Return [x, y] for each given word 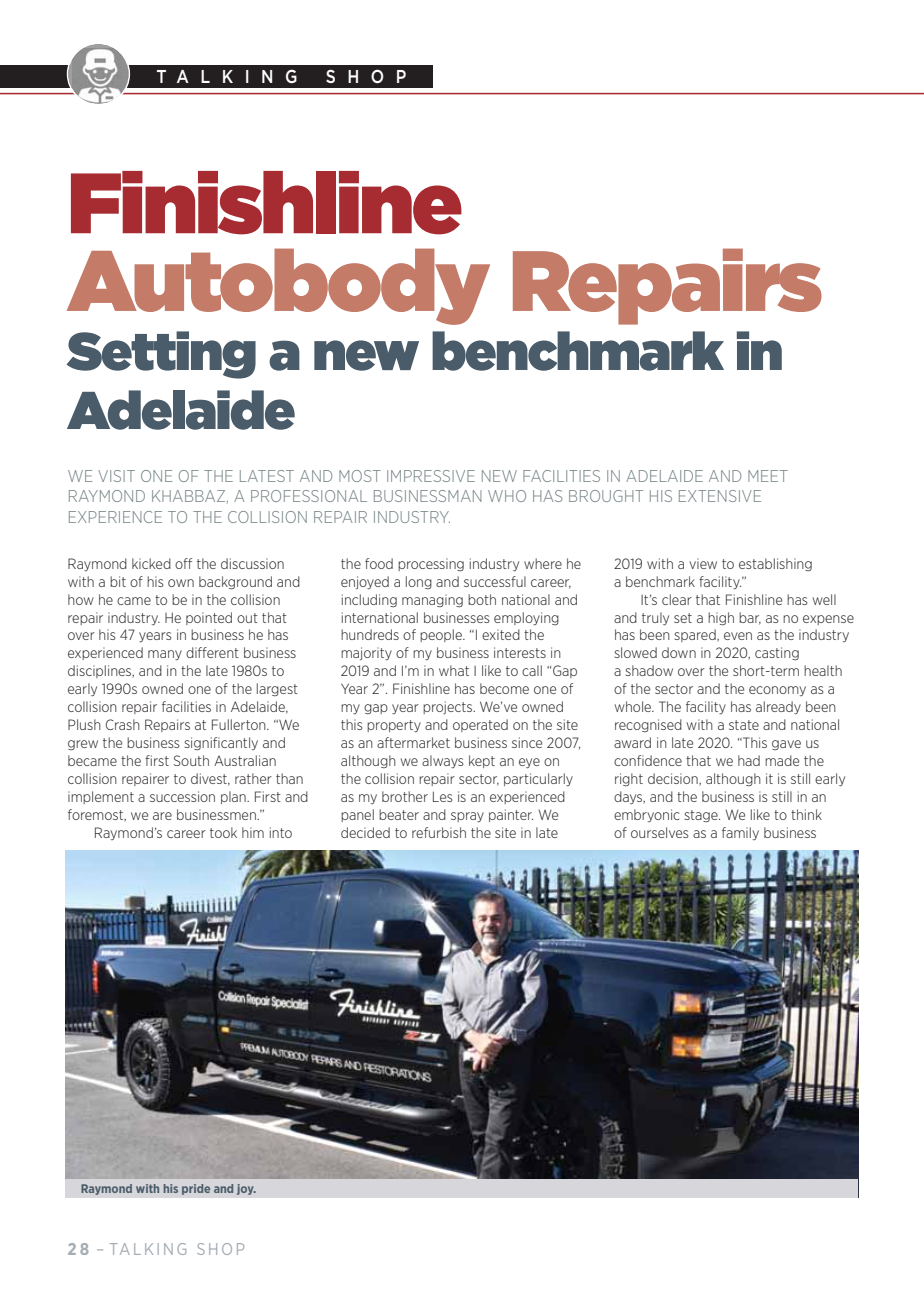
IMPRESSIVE [431, 476]
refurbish [439, 832]
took [223, 832]
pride [196, 1189]
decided [365, 832]
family [740, 833]
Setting [161, 355]
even [738, 636]
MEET [768, 476]
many [165, 655]
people [442, 635]
